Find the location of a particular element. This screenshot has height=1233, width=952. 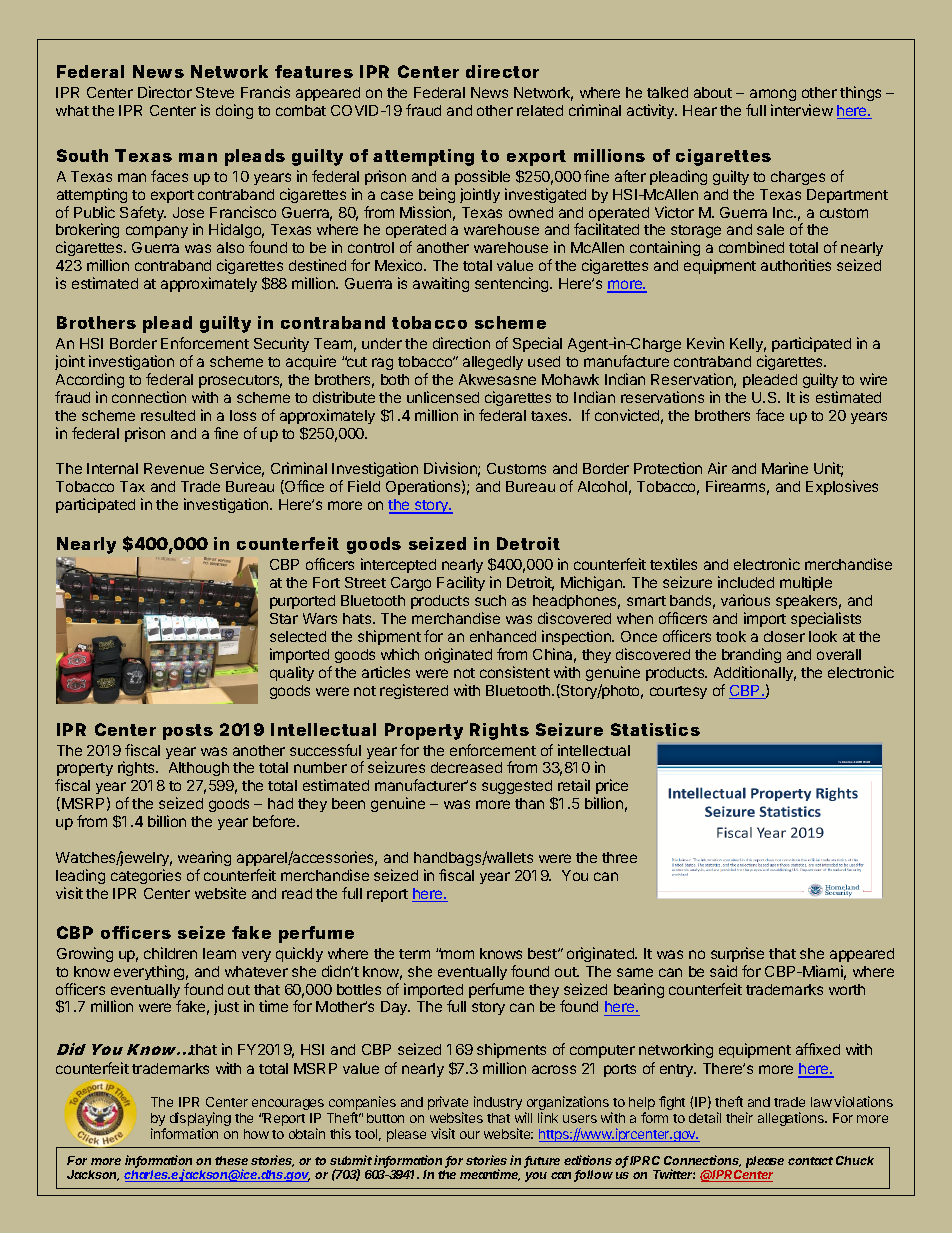

Although is located at coordinates (199, 769).
